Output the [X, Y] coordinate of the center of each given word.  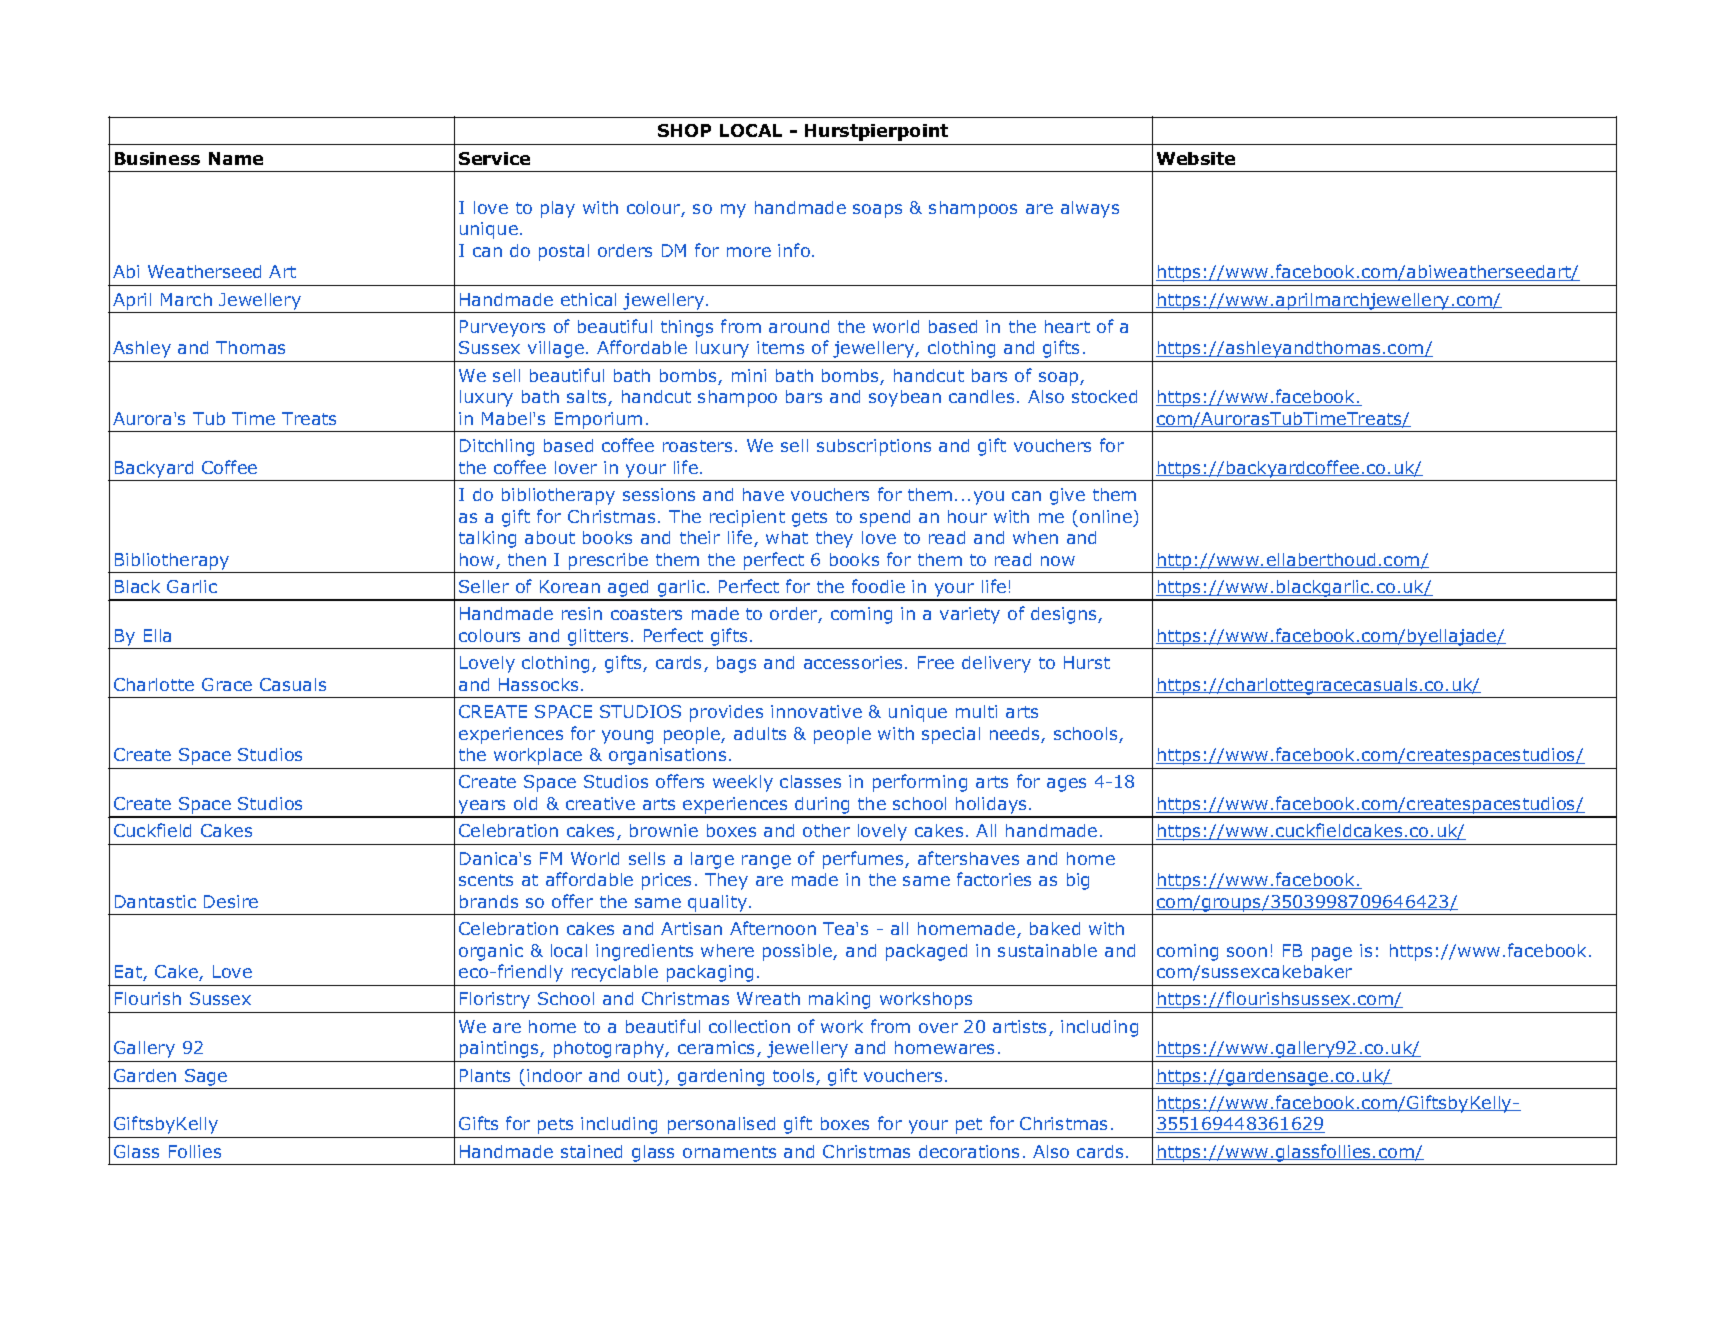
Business [157, 158]
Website [1196, 158]
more [749, 252]
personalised [721, 1125]
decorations [969, 1151]
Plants [485, 1075]
